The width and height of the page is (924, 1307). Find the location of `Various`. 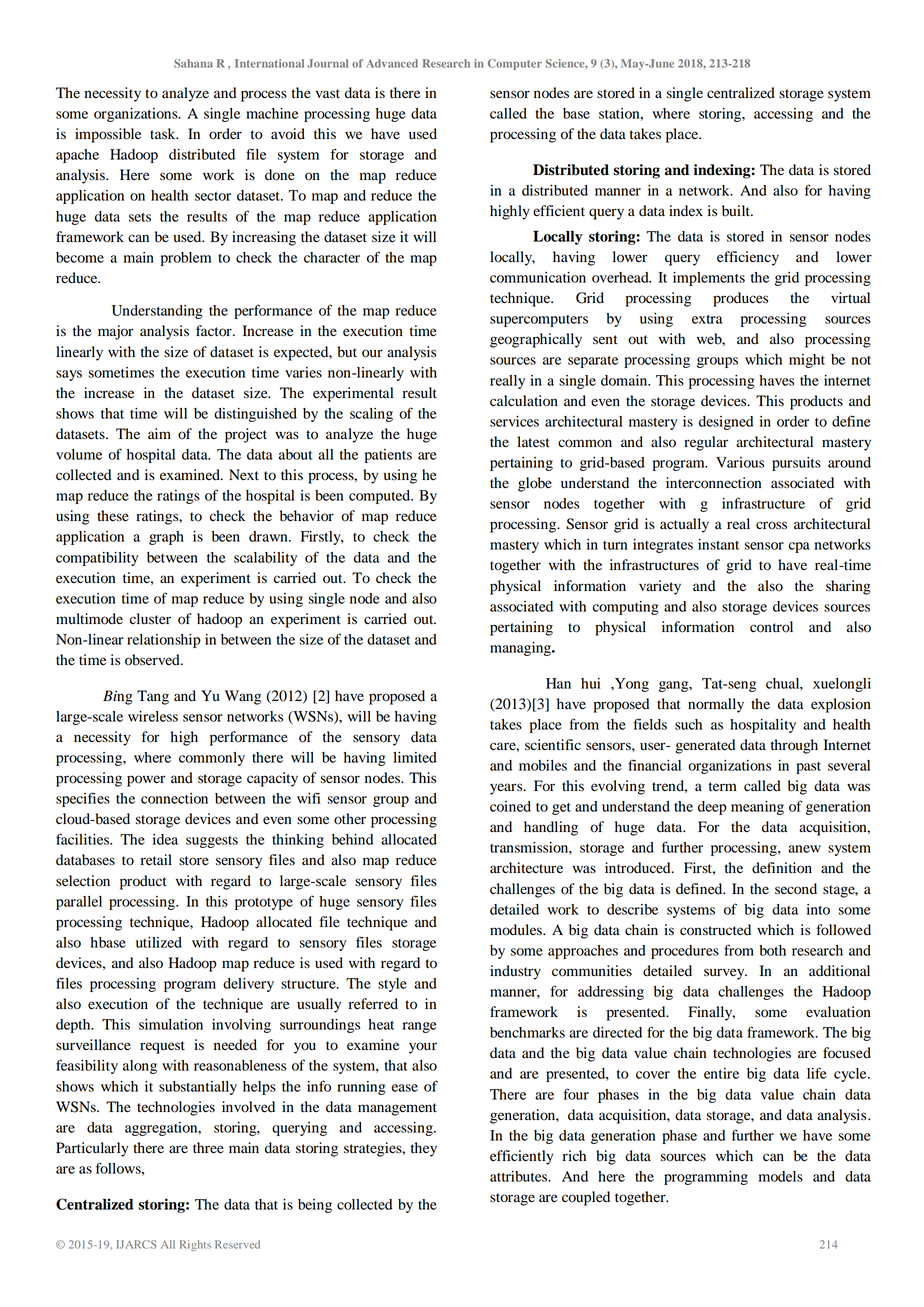

Various is located at coordinates (740, 462).
